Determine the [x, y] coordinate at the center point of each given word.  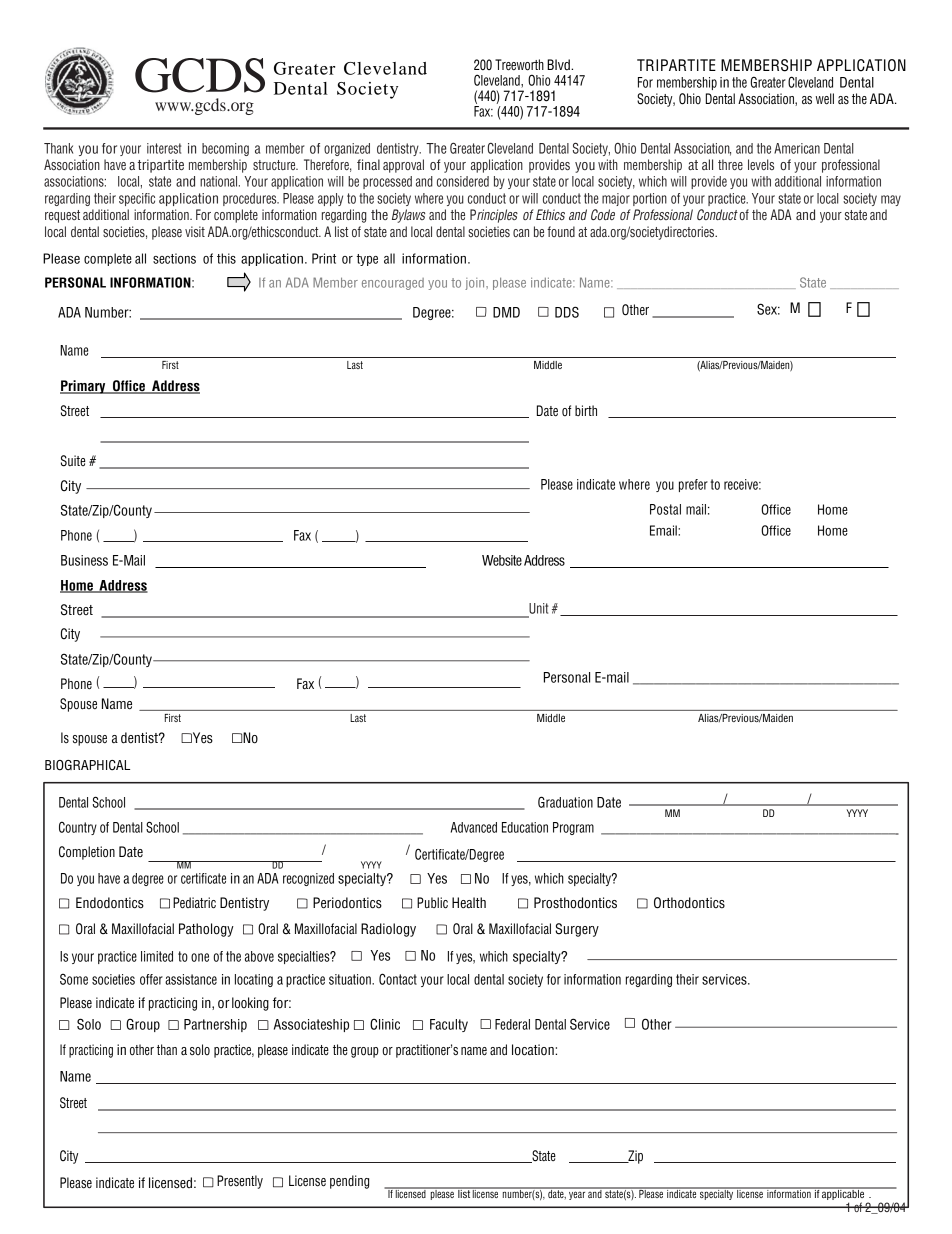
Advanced [474, 827]
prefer [693, 485]
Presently [240, 1182]
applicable [843, 1193]
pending [349, 1182]
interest [164, 148]
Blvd [559, 64]
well [825, 99]
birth [586, 410]
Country [78, 828]
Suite [73, 461]
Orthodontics [689, 903]
